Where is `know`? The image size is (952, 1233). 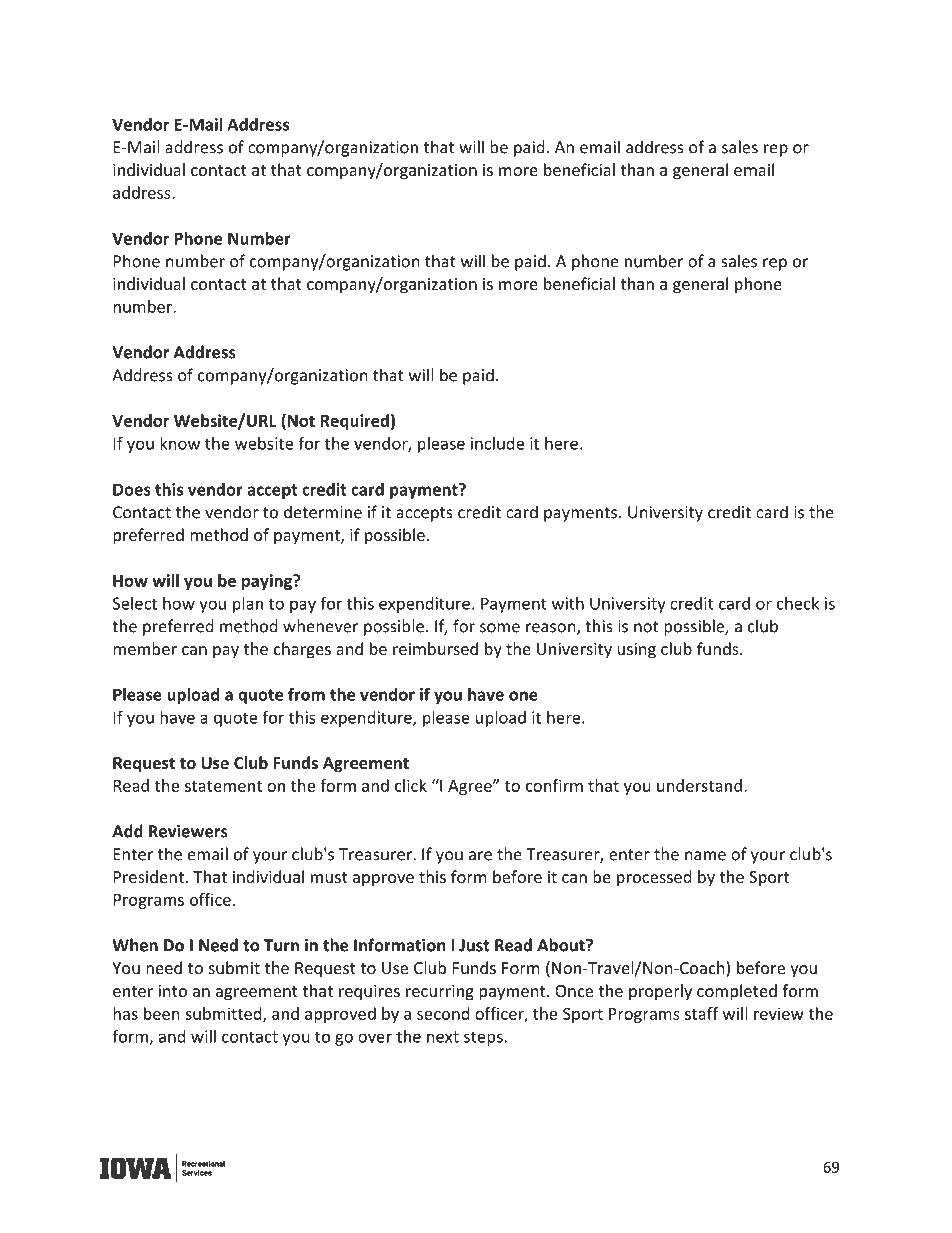
know is located at coordinates (180, 443).
